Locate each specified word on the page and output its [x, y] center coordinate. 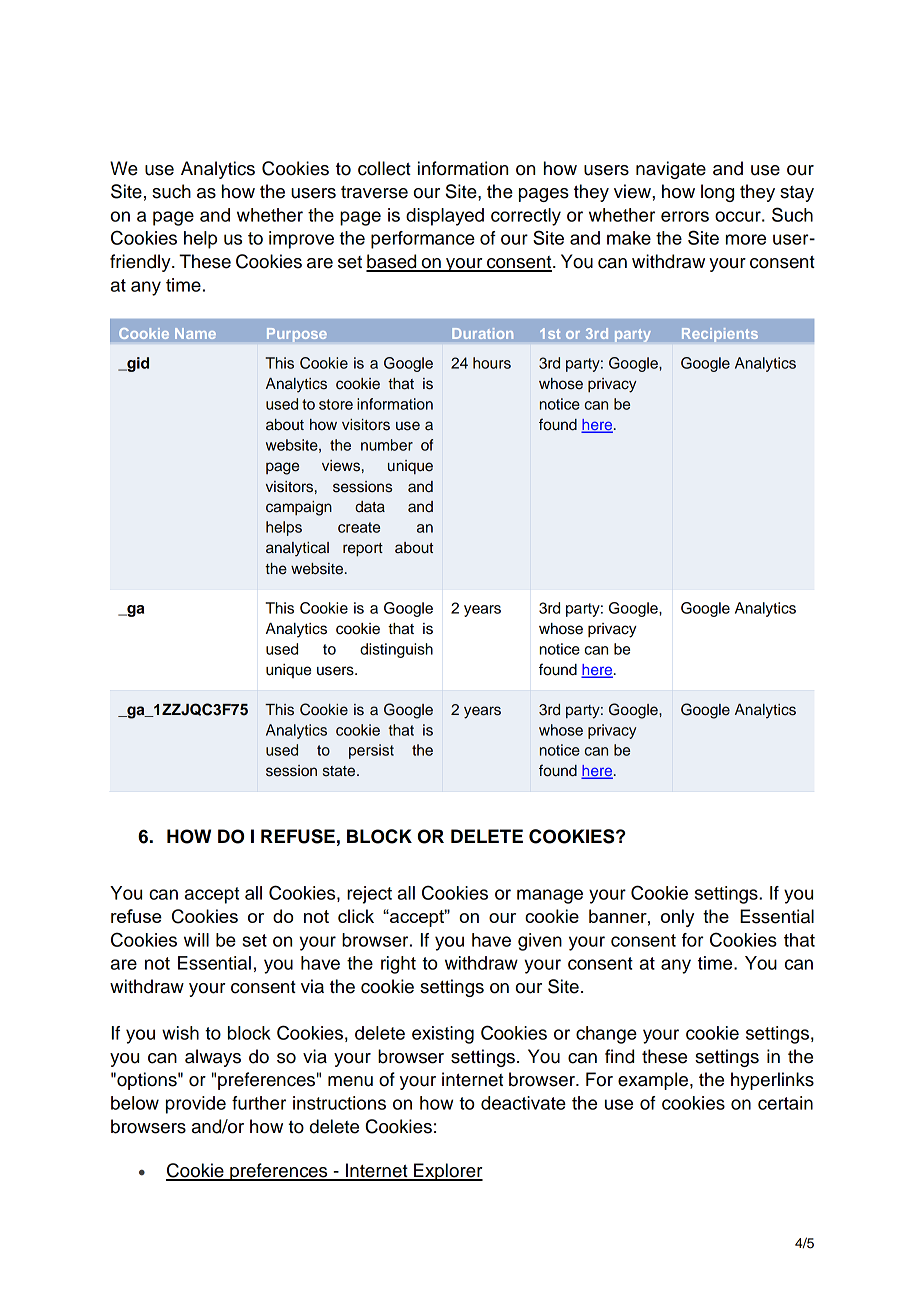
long [717, 193]
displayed [445, 217]
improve [301, 240]
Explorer [447, 1172]
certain [785, 1103]
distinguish [396, 650]
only [677, 918]
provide [196, 1105]
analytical [297, 549]
